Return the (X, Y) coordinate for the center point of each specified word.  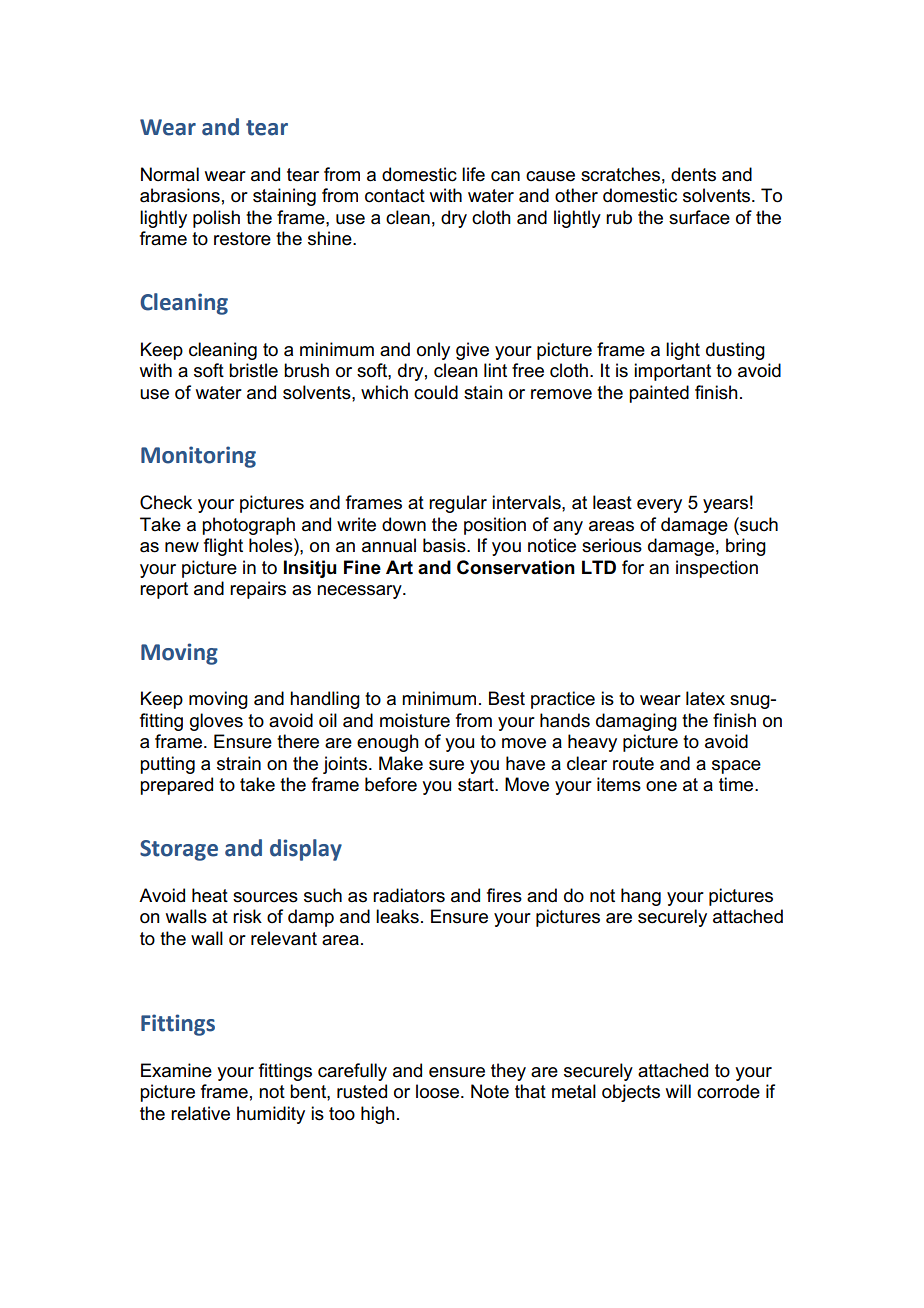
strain (239, 763)
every (659, 506)
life (473, 174)
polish (216, 219)
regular (458, 504)
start (477, 785)
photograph (248, 526)
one (661, 786)
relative (200, 1113)
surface (699, 217)
